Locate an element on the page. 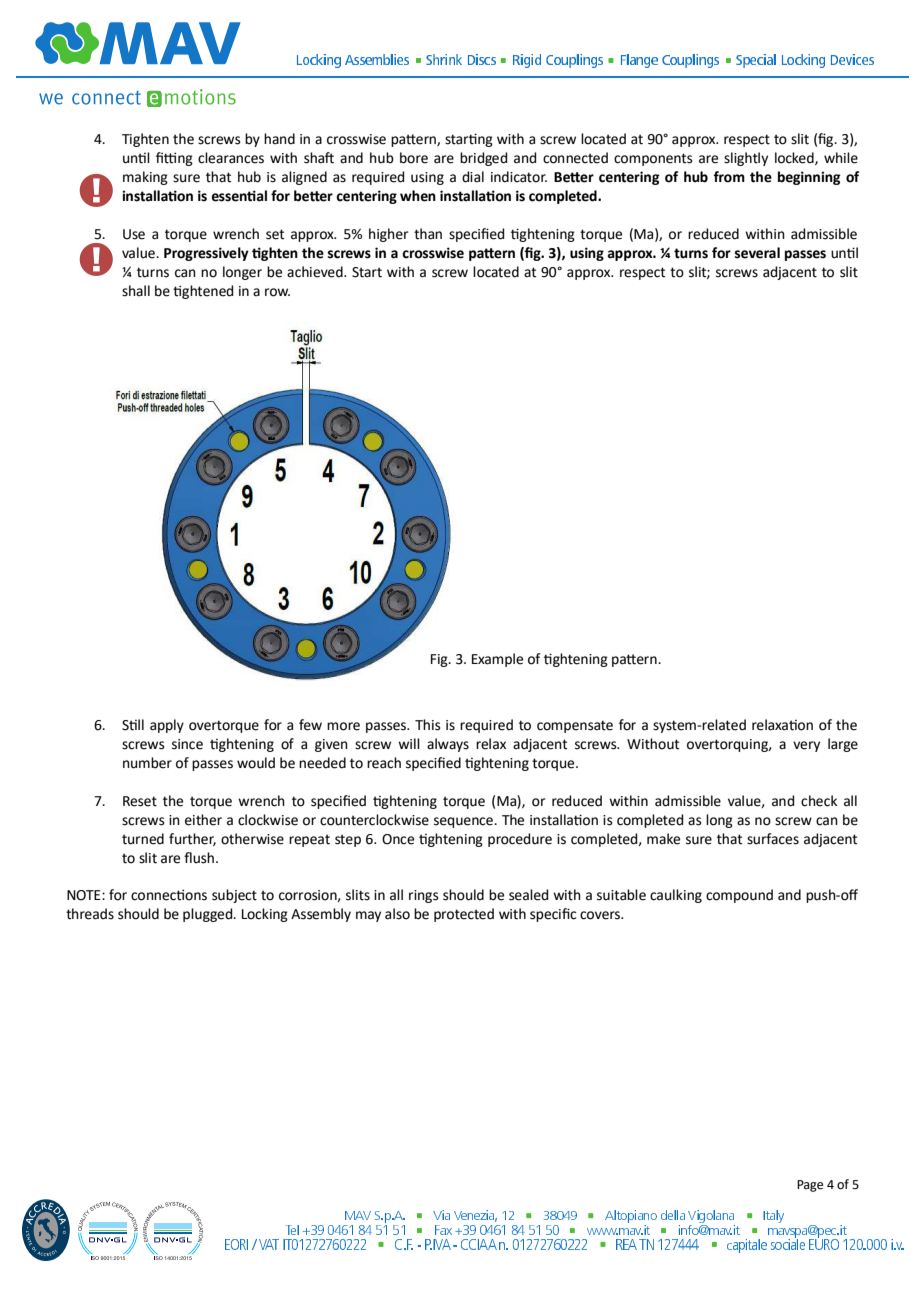 The width and height of the document is (924, 1308). Example is located at coordinates (497, 660).
